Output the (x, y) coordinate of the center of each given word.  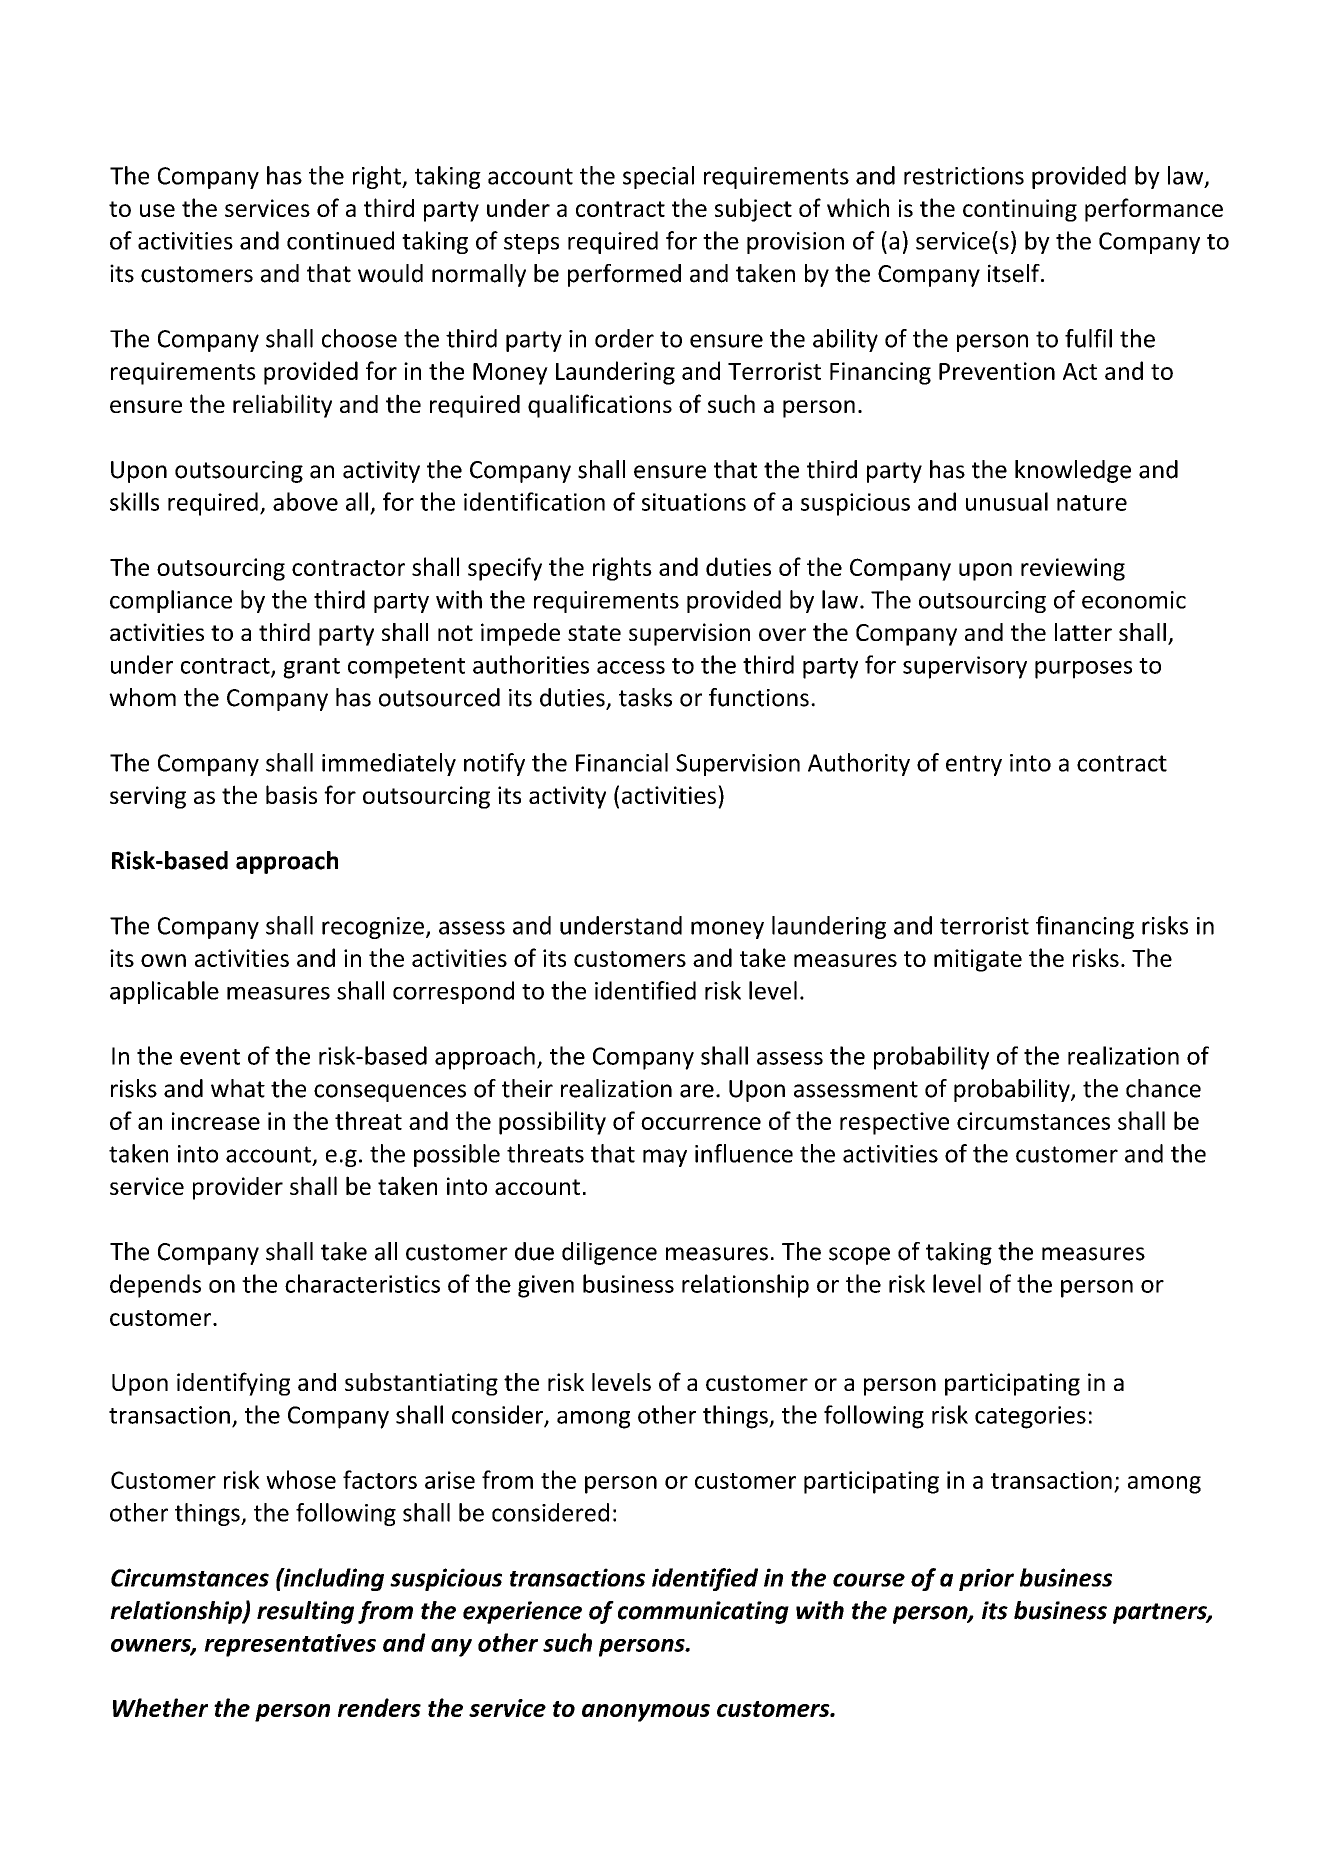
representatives (290, 1645)
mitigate (978, 960)
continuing (1020, 210)
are (697, 1091)
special (658, 177)
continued (340, 240)
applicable (164, 992)
